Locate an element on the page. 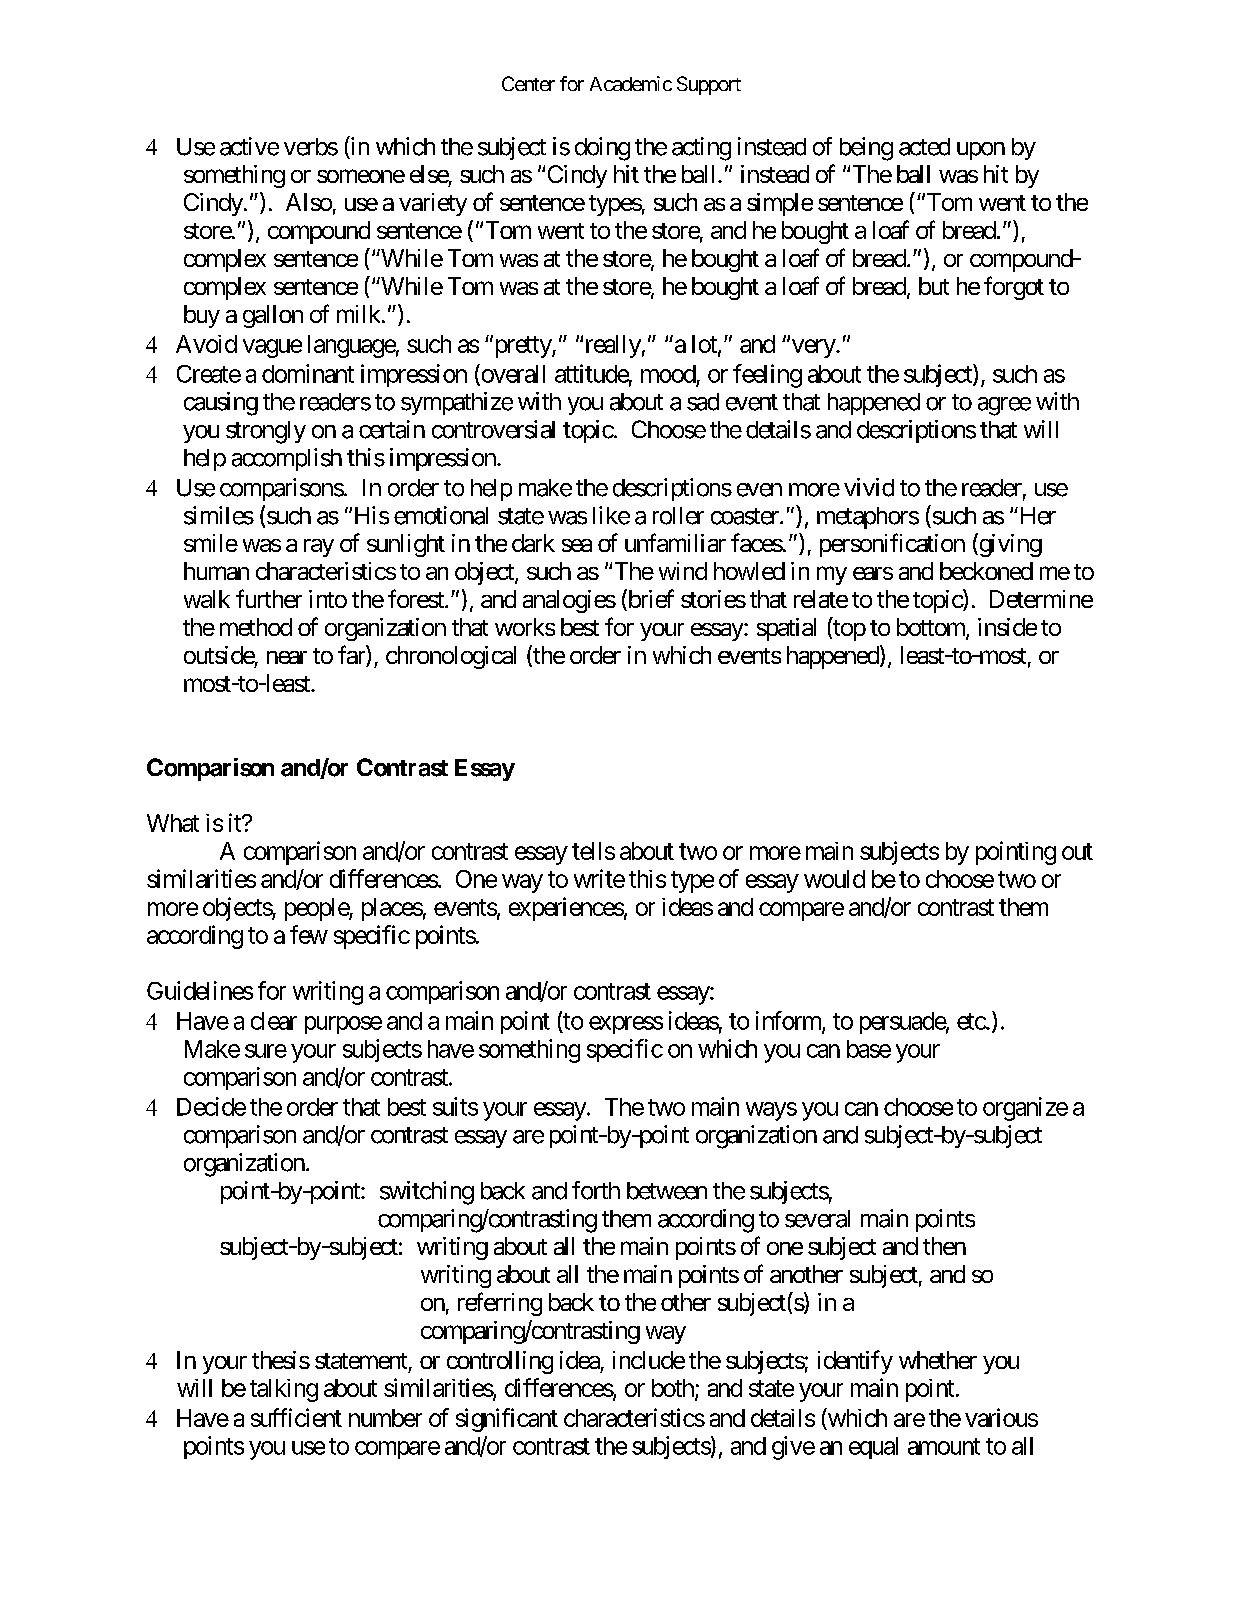  both is located at coordinates (674, 1389).
